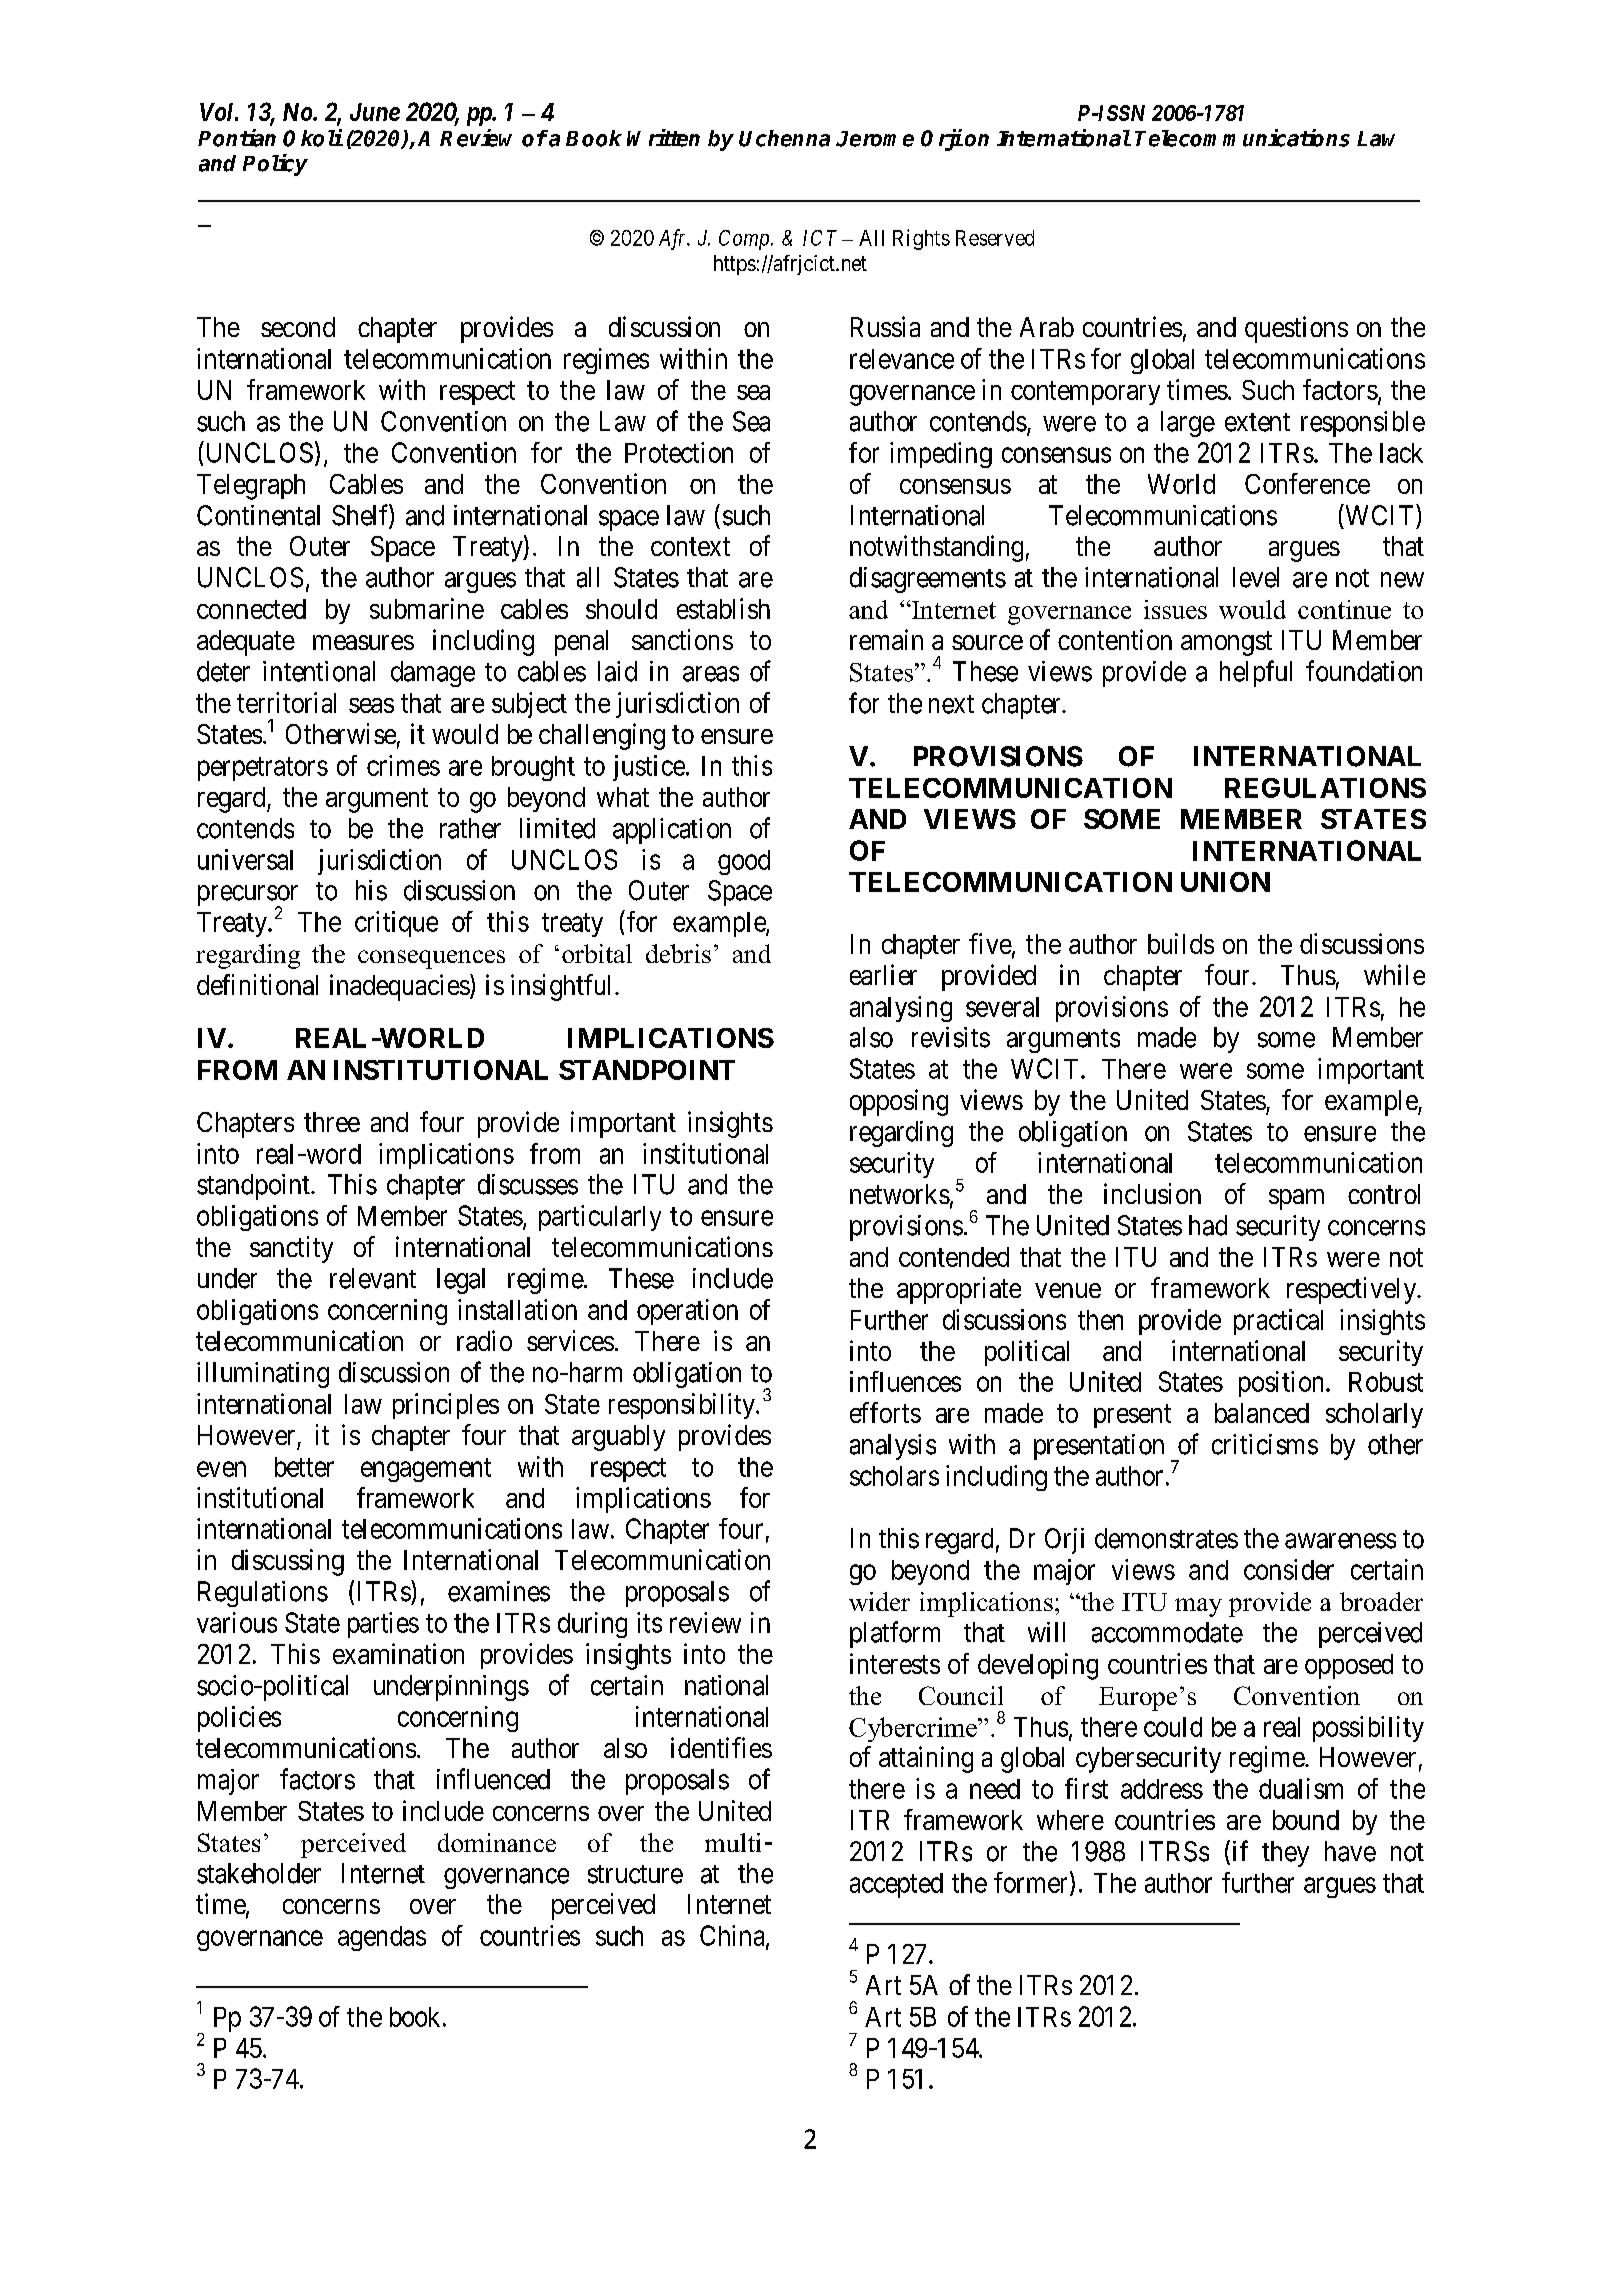 The image size is (1620, 2291). Describe the element at coordinates (1181, 943) in the screenshot. I see `builds` at that location.
